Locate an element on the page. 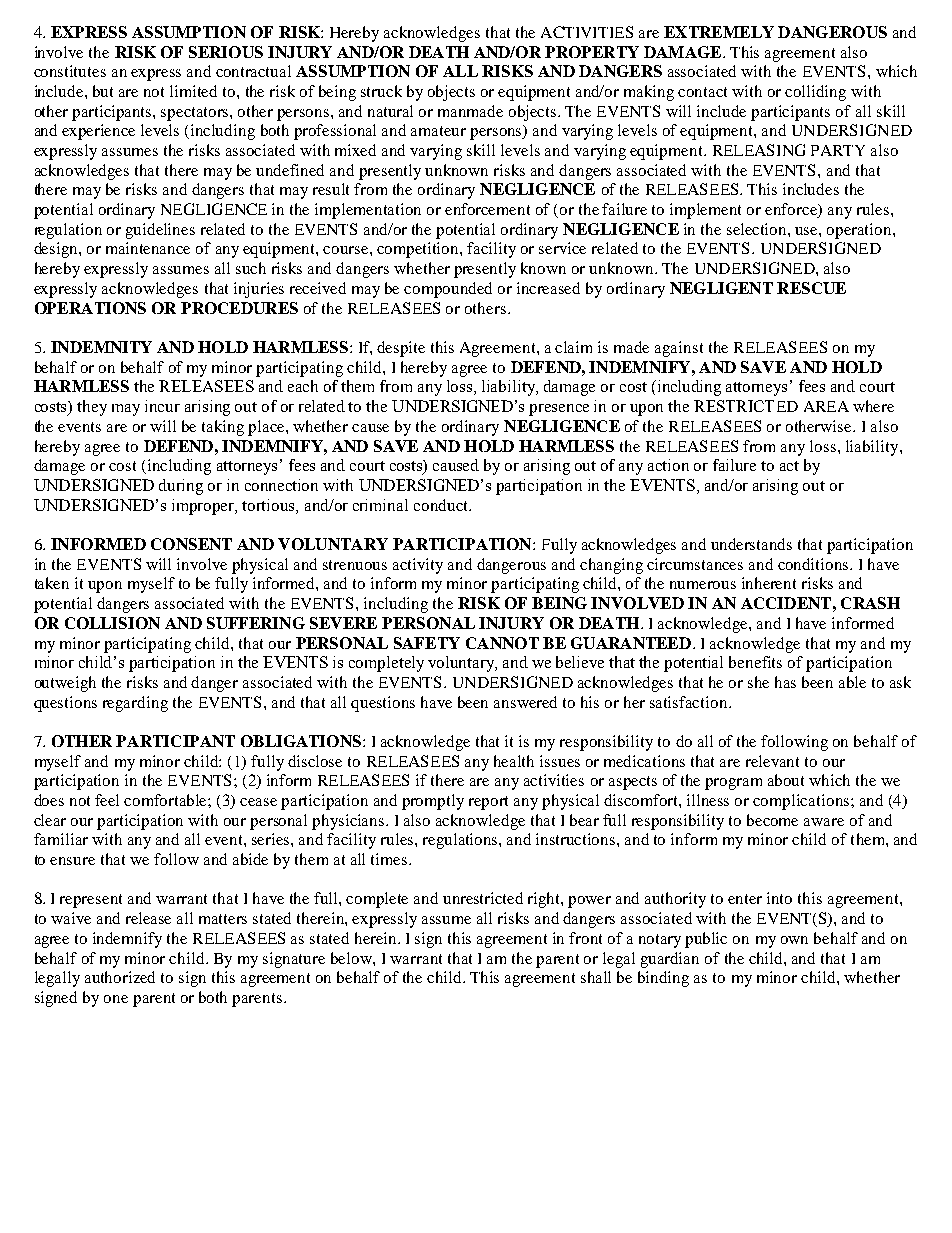 Image resolution: width=952 pixels, height=1233 pixels. regarding is located at coordinates (135, 704).
